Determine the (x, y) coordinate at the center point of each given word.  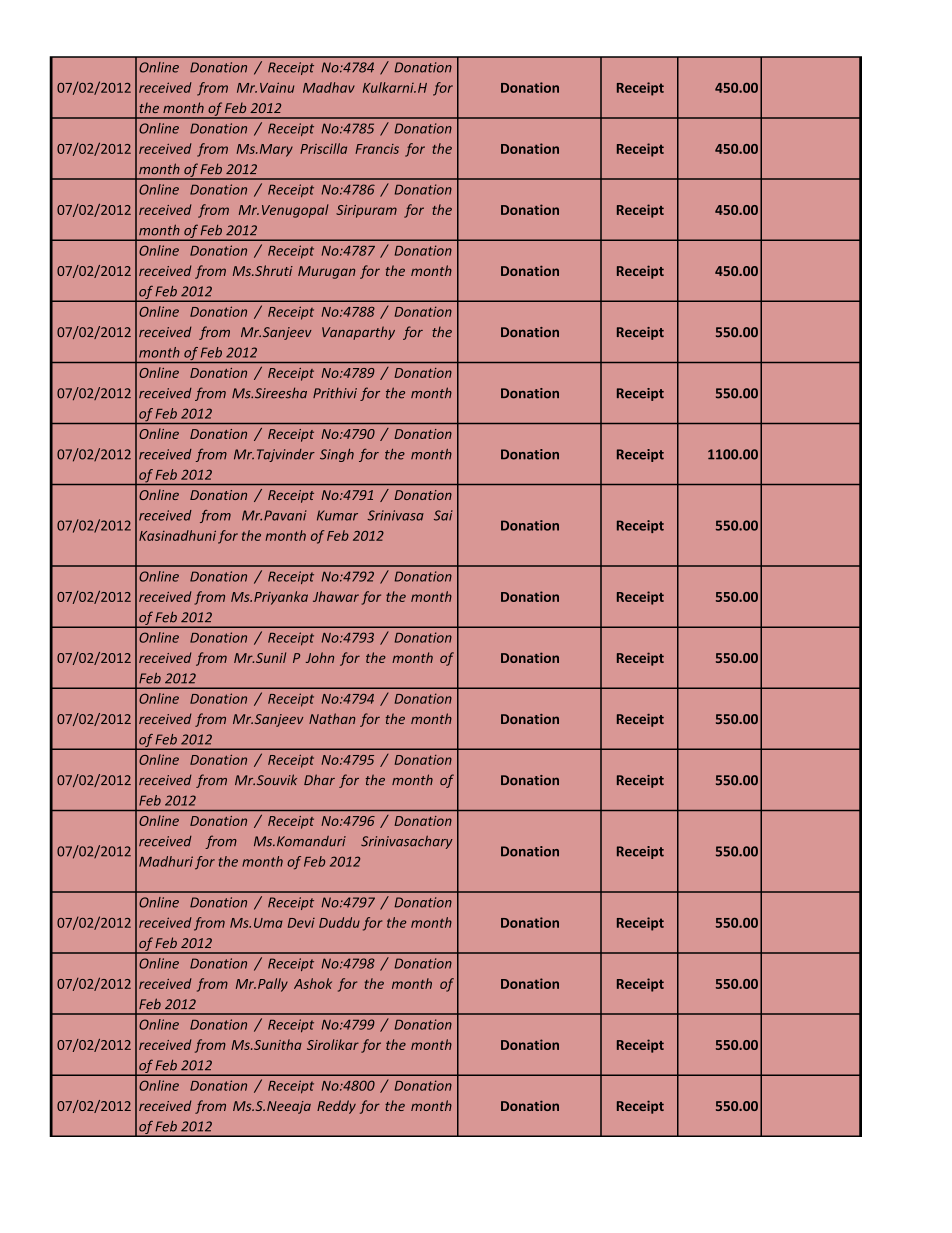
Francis (377, 149)
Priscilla (323, 148)
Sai (443, 515)
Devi (301, 923)
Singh (337, 455)
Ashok (313, 983)
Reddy (336, 1107)
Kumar (337, 515)
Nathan (332, 718)
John (320, 657)
